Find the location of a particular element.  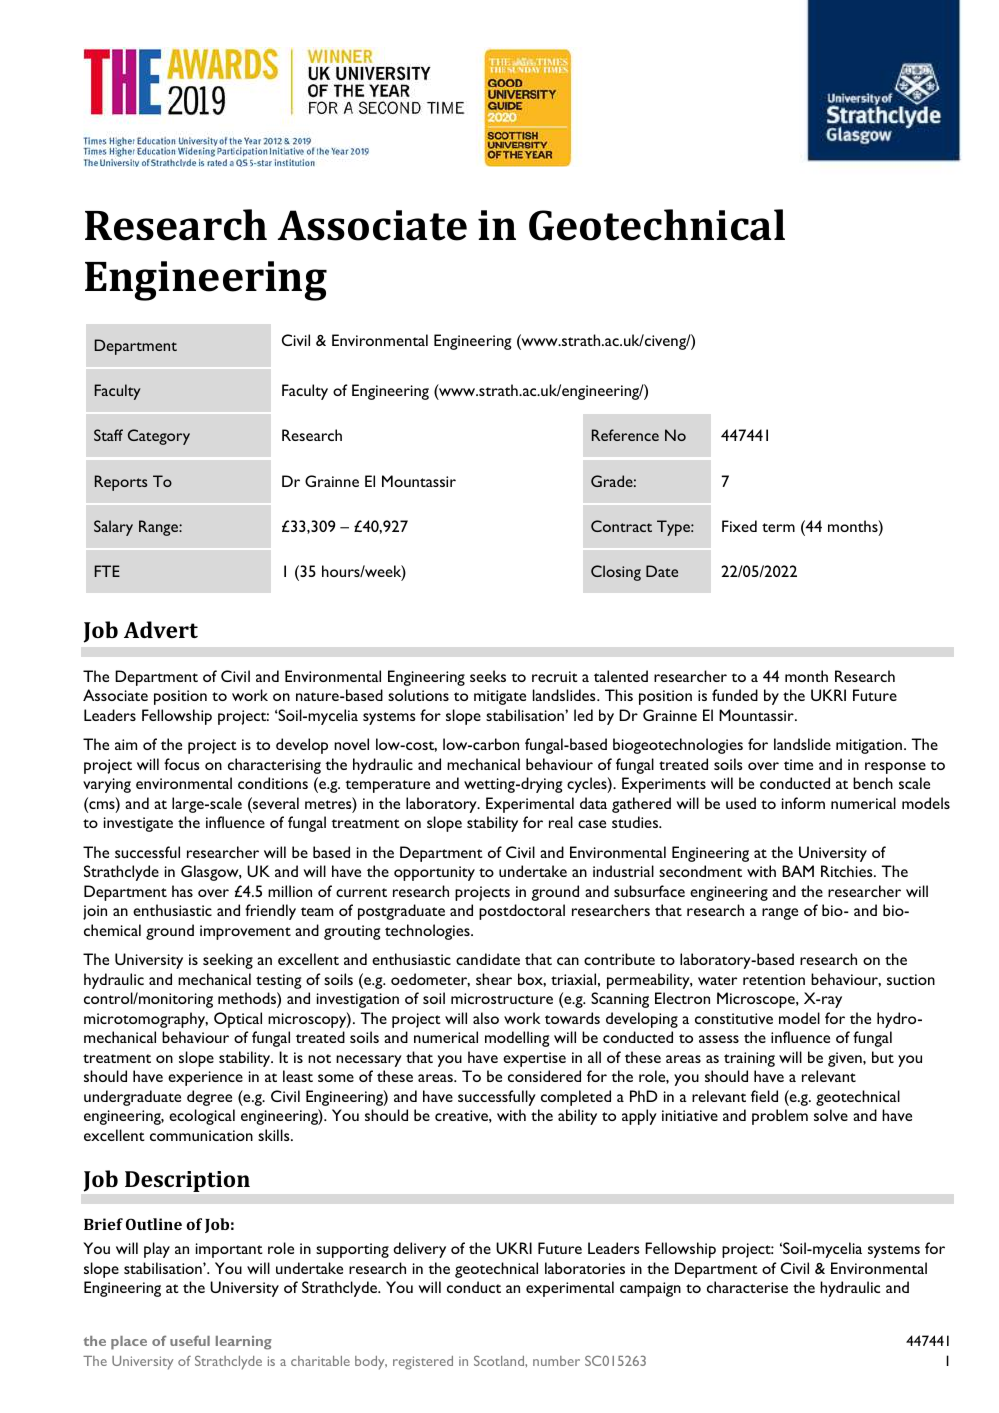

postdoctoral is located at coordinates (522, 912).
